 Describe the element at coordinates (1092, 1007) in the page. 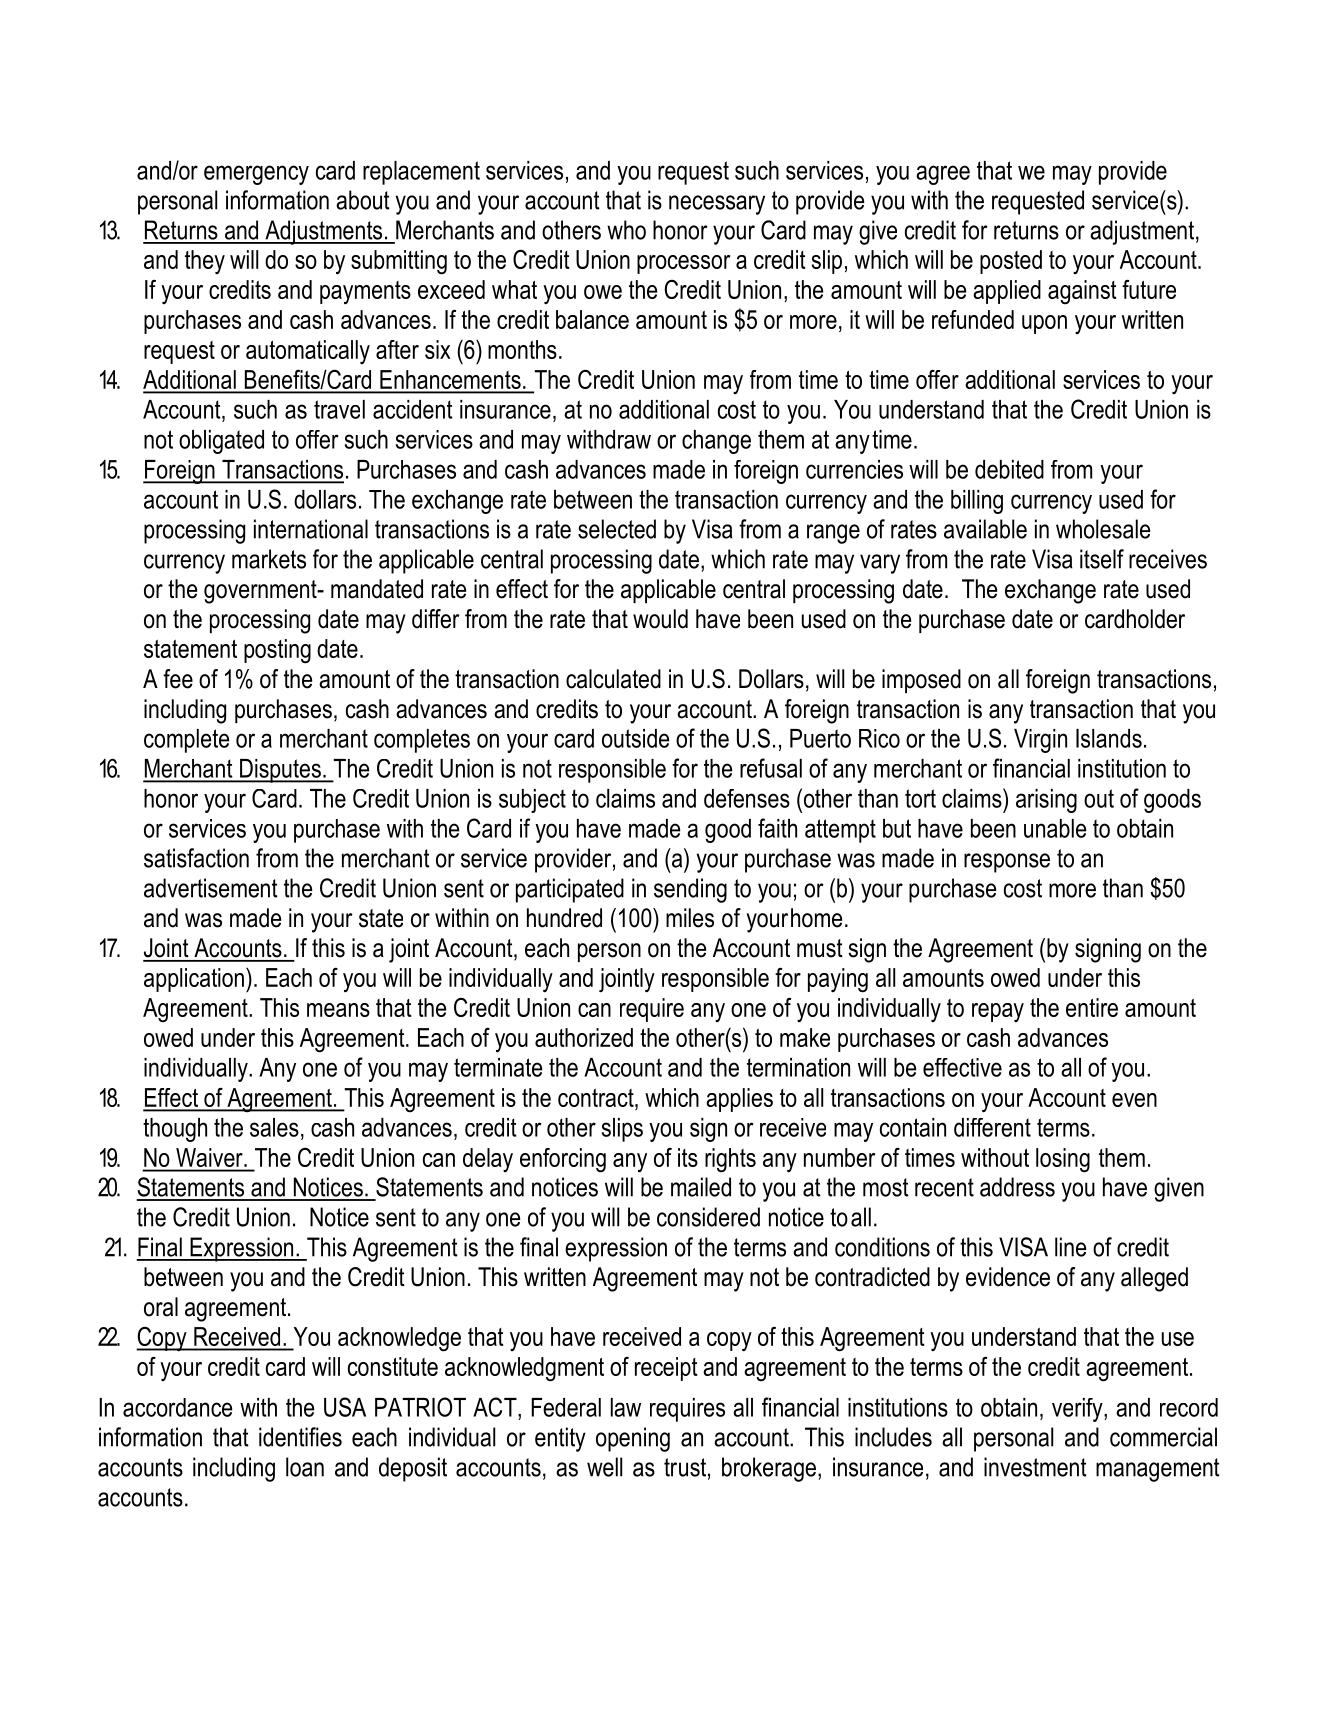

I see `entire` at that location.
